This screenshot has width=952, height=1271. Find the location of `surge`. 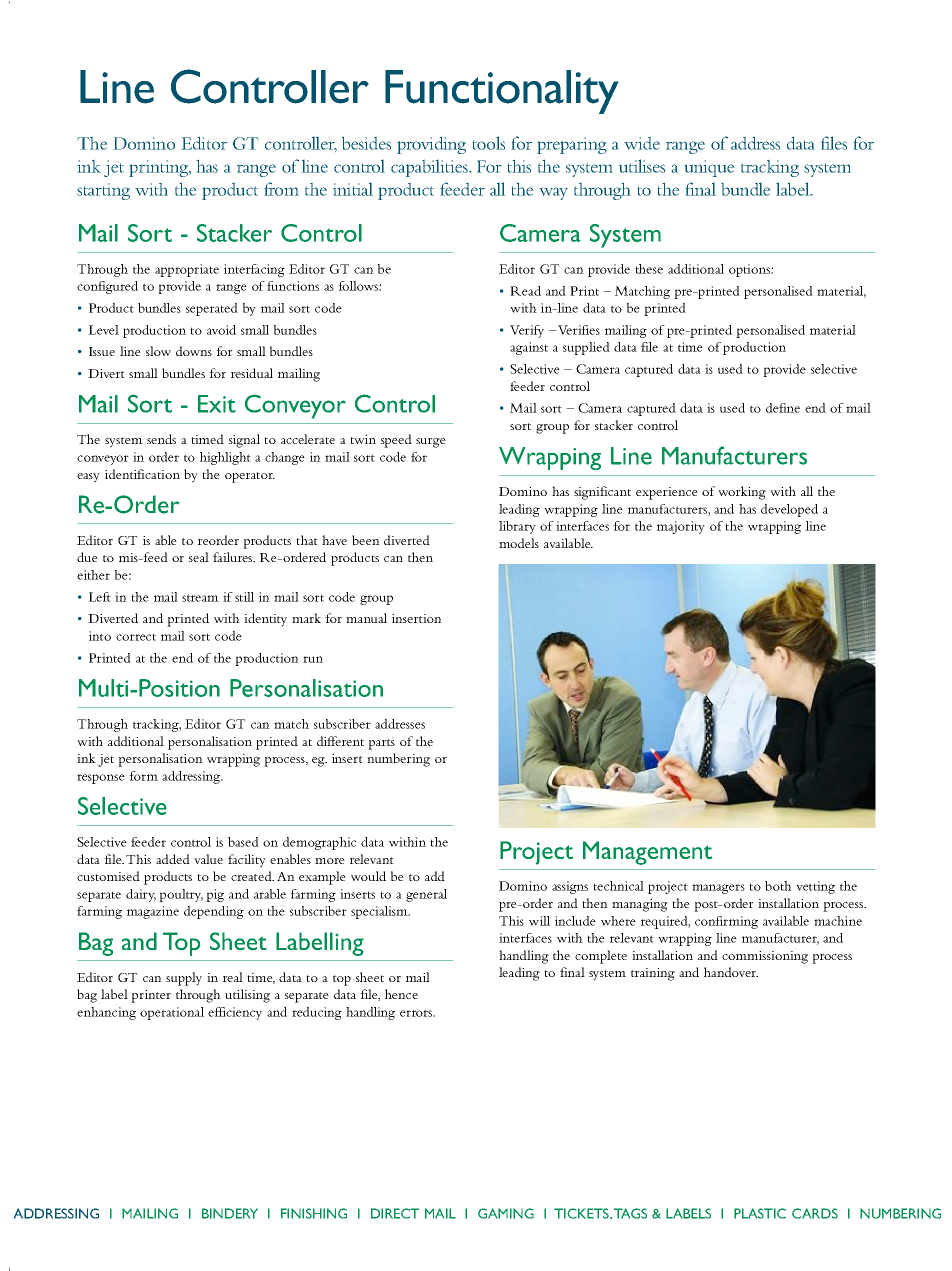

surge is located at coordinates (431, 443).
